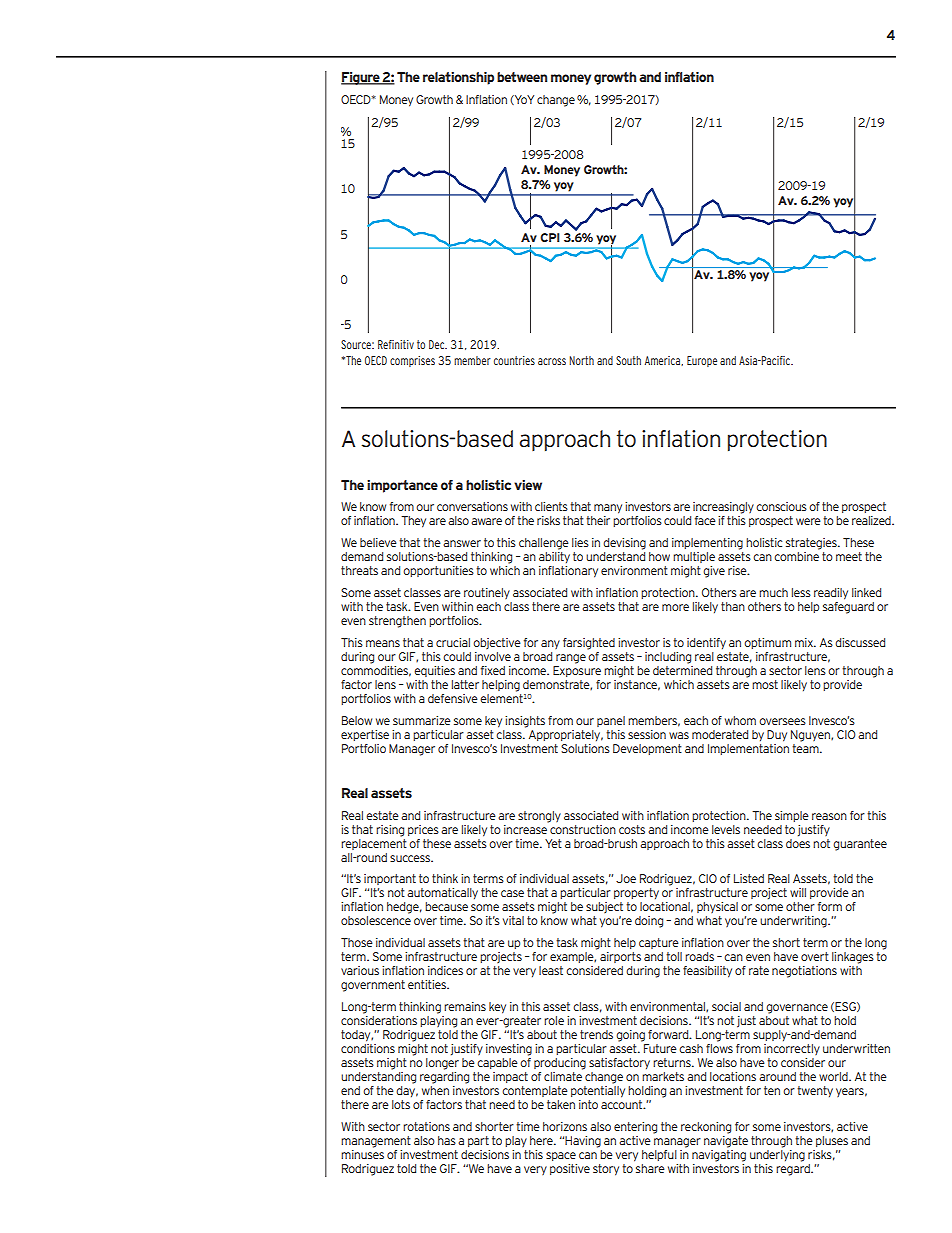 The image size is (952, 1233). What do you see at coordinates (446, 906) in the screenshot?
I see `because` at bounding box center [446, 906].
